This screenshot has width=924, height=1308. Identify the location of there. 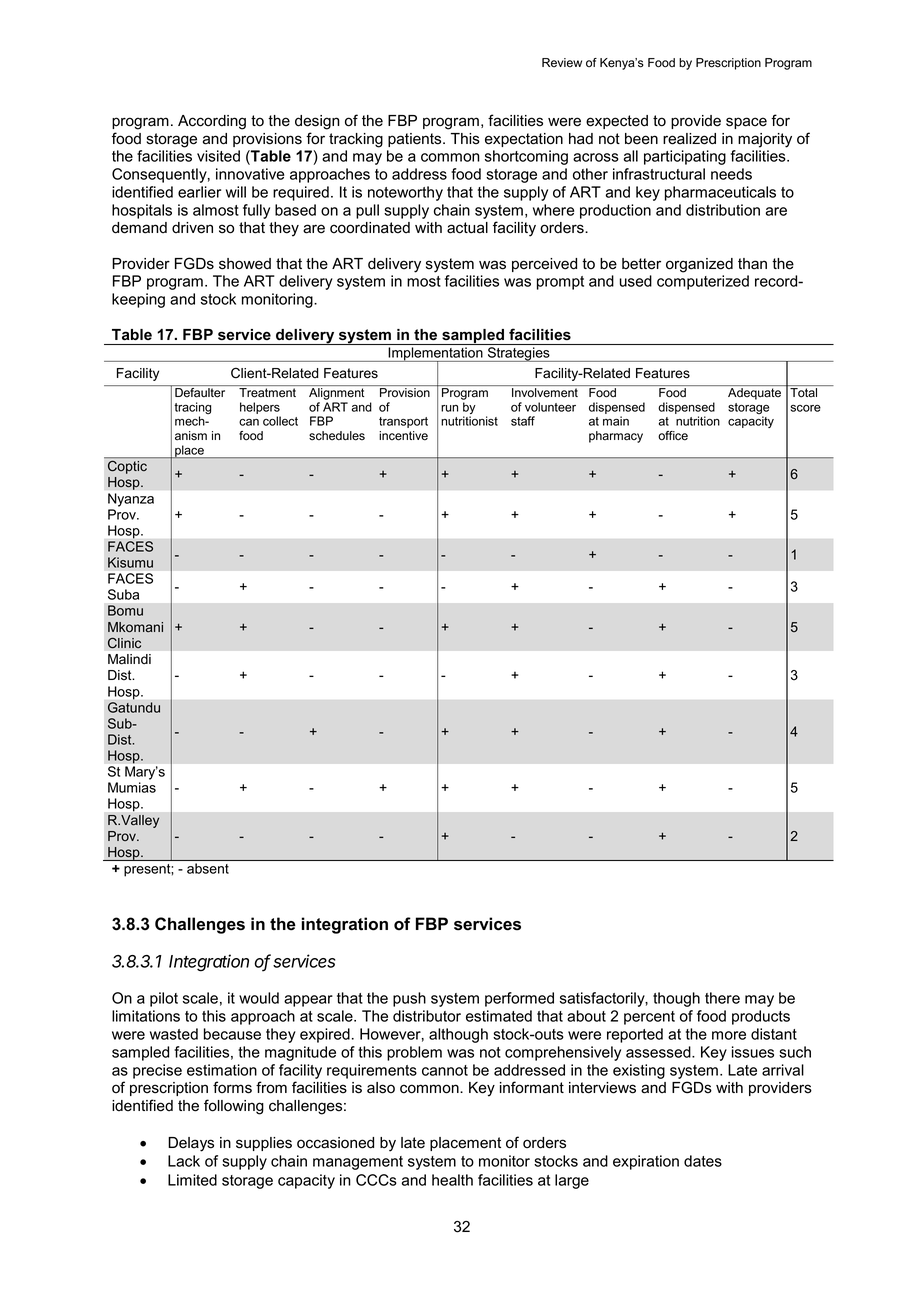
(722, 998).
